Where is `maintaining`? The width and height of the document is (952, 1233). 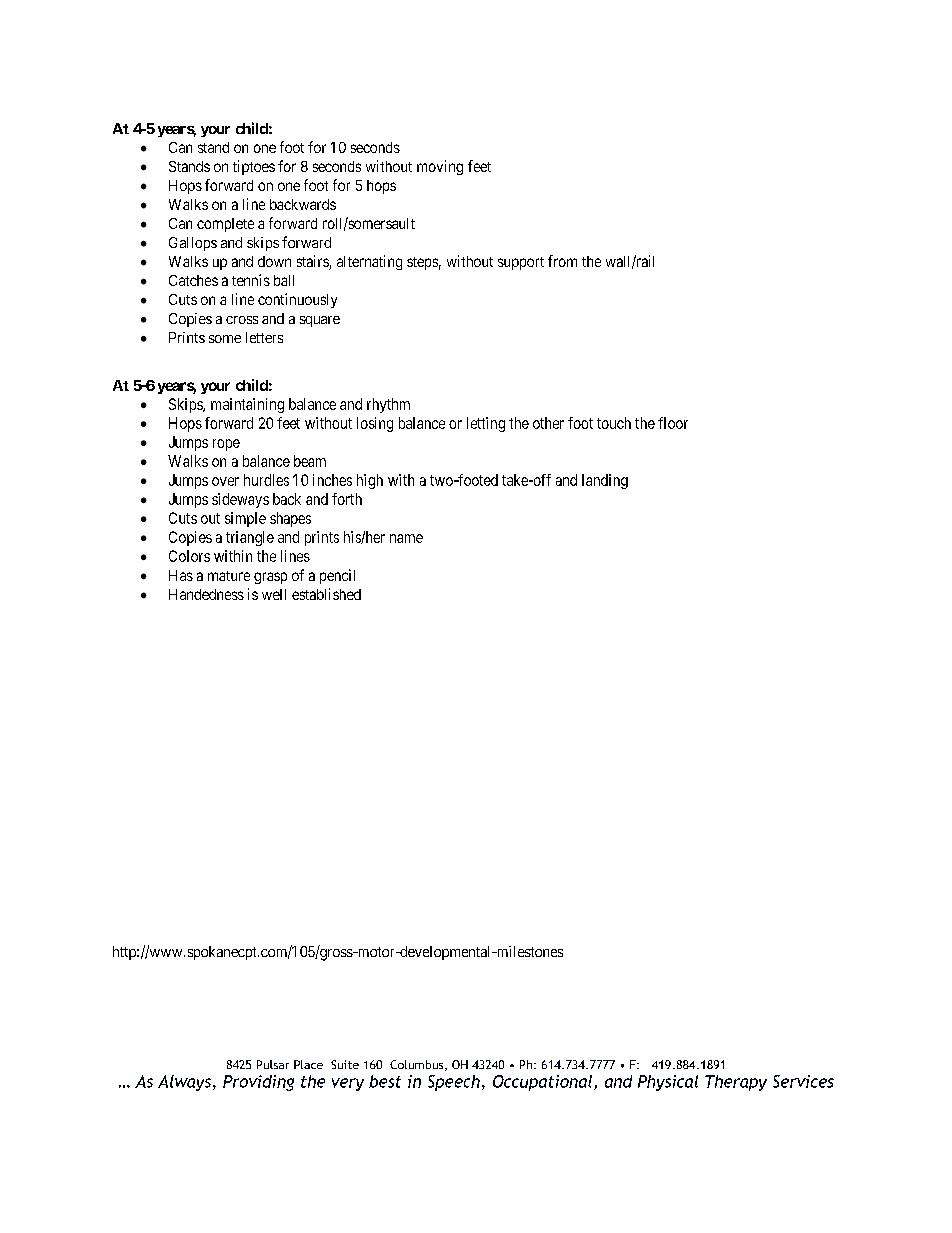 maintaining is located at coordinates (247, 405).
